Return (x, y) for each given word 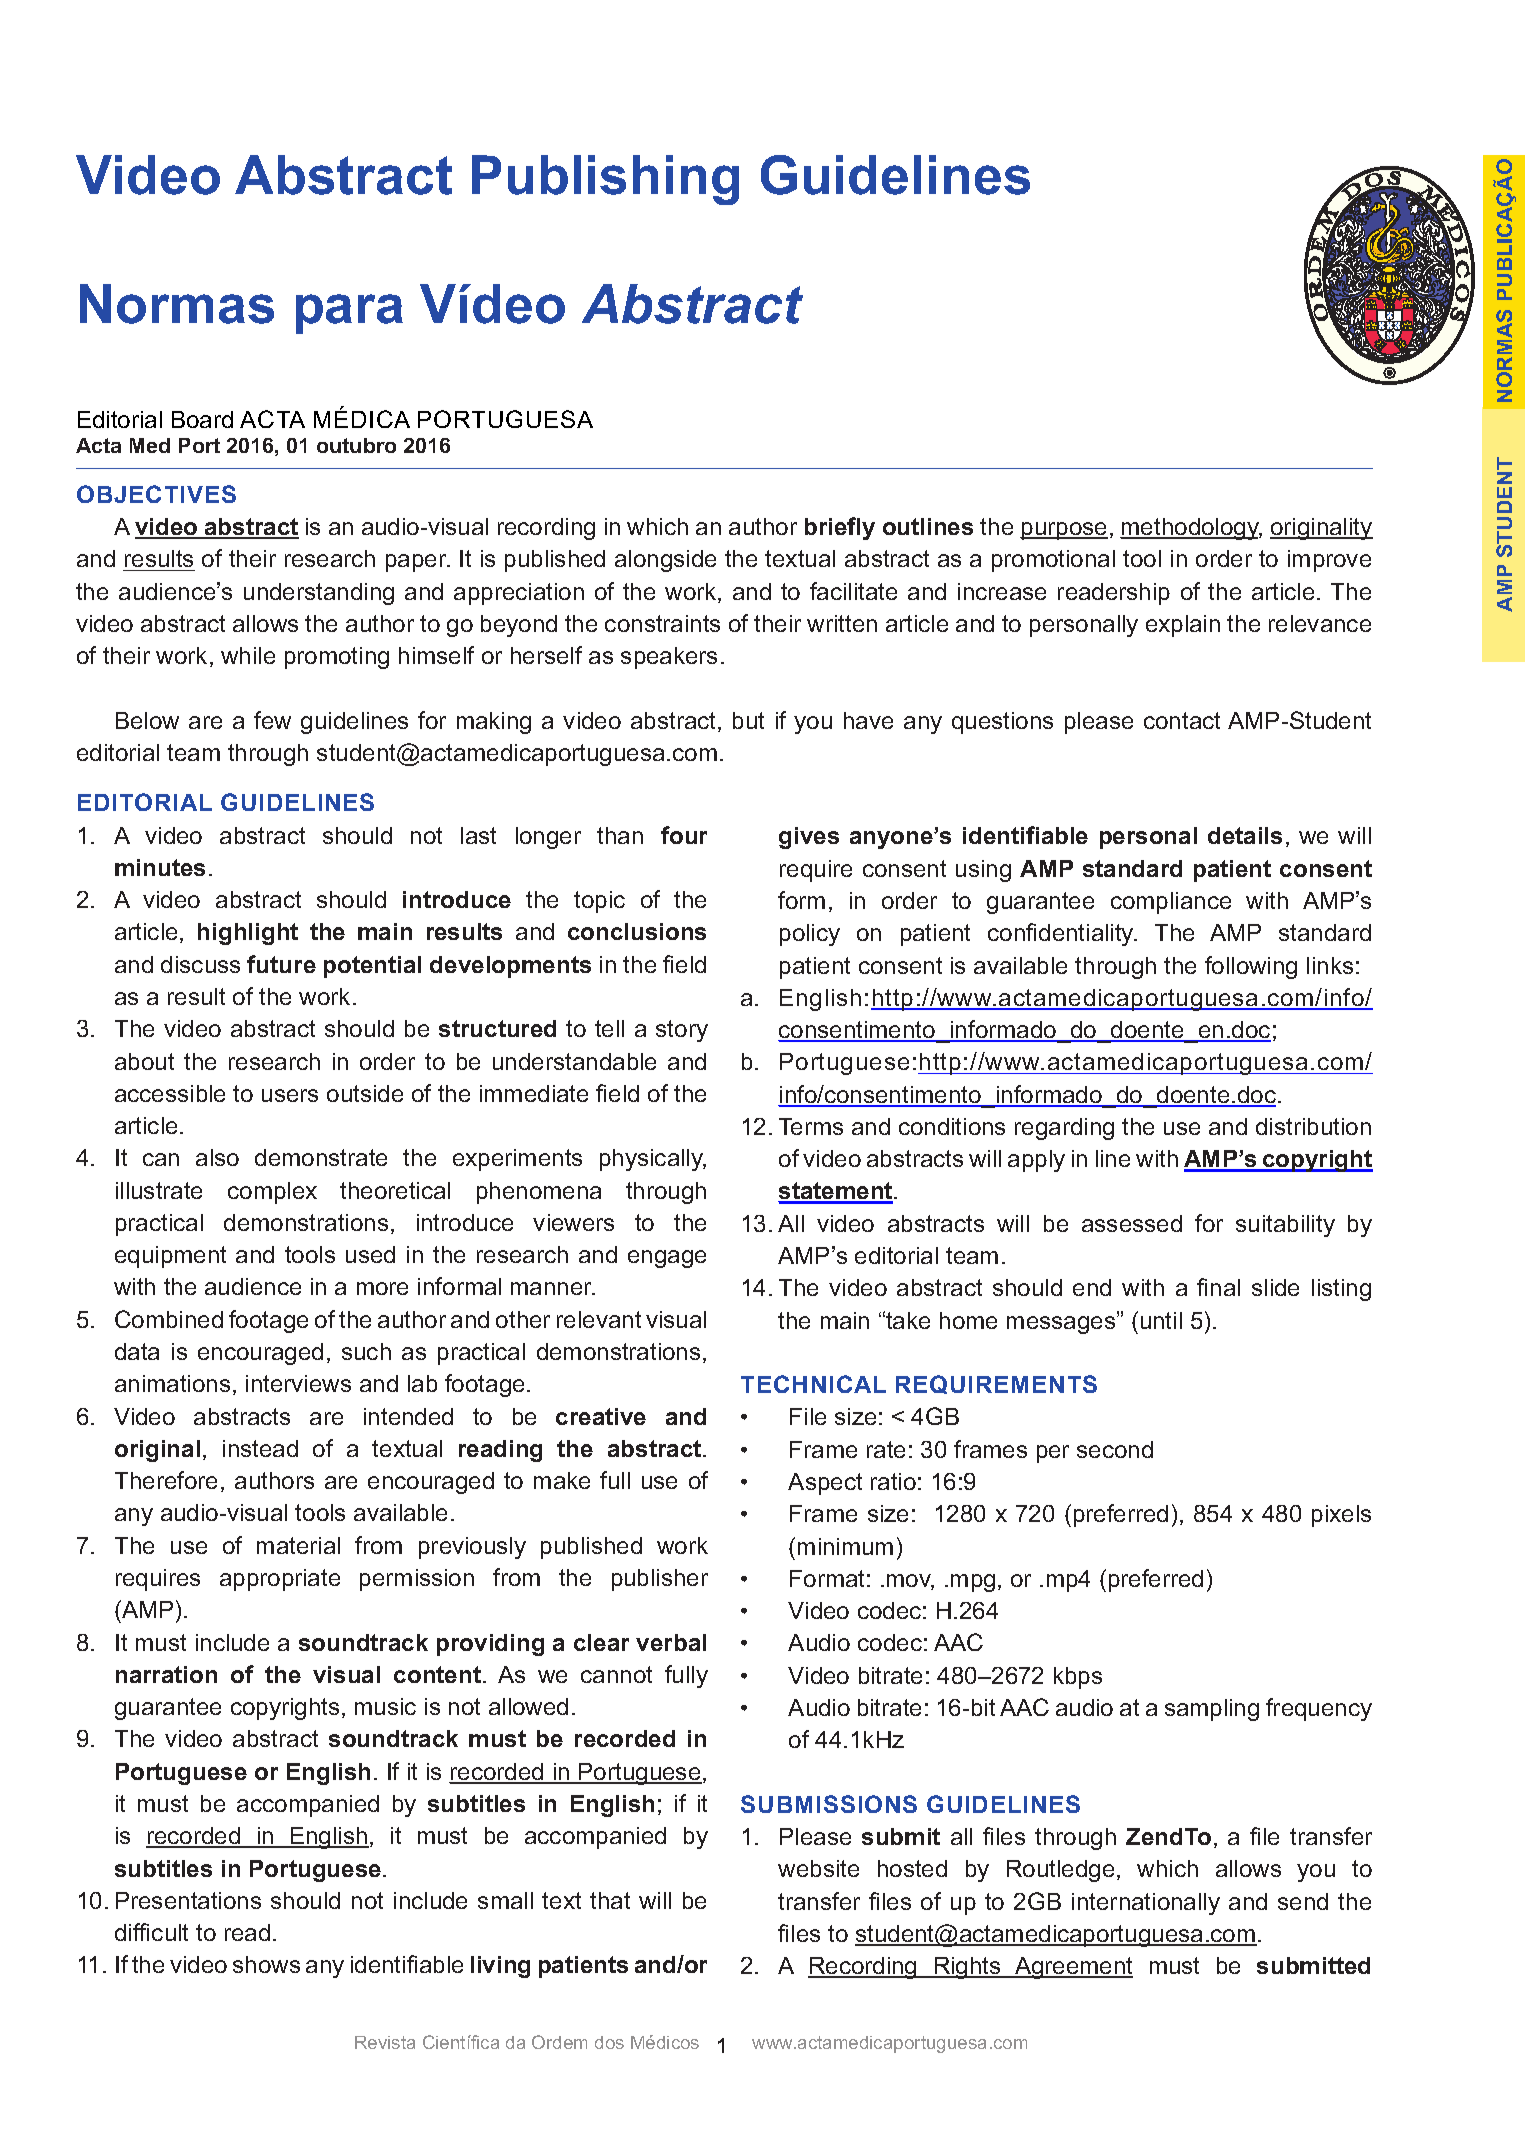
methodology (1191, 529)
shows (266, 1964)
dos (609, 2042)
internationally (1146, 1904)
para (349, 314)
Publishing (605, 180)
